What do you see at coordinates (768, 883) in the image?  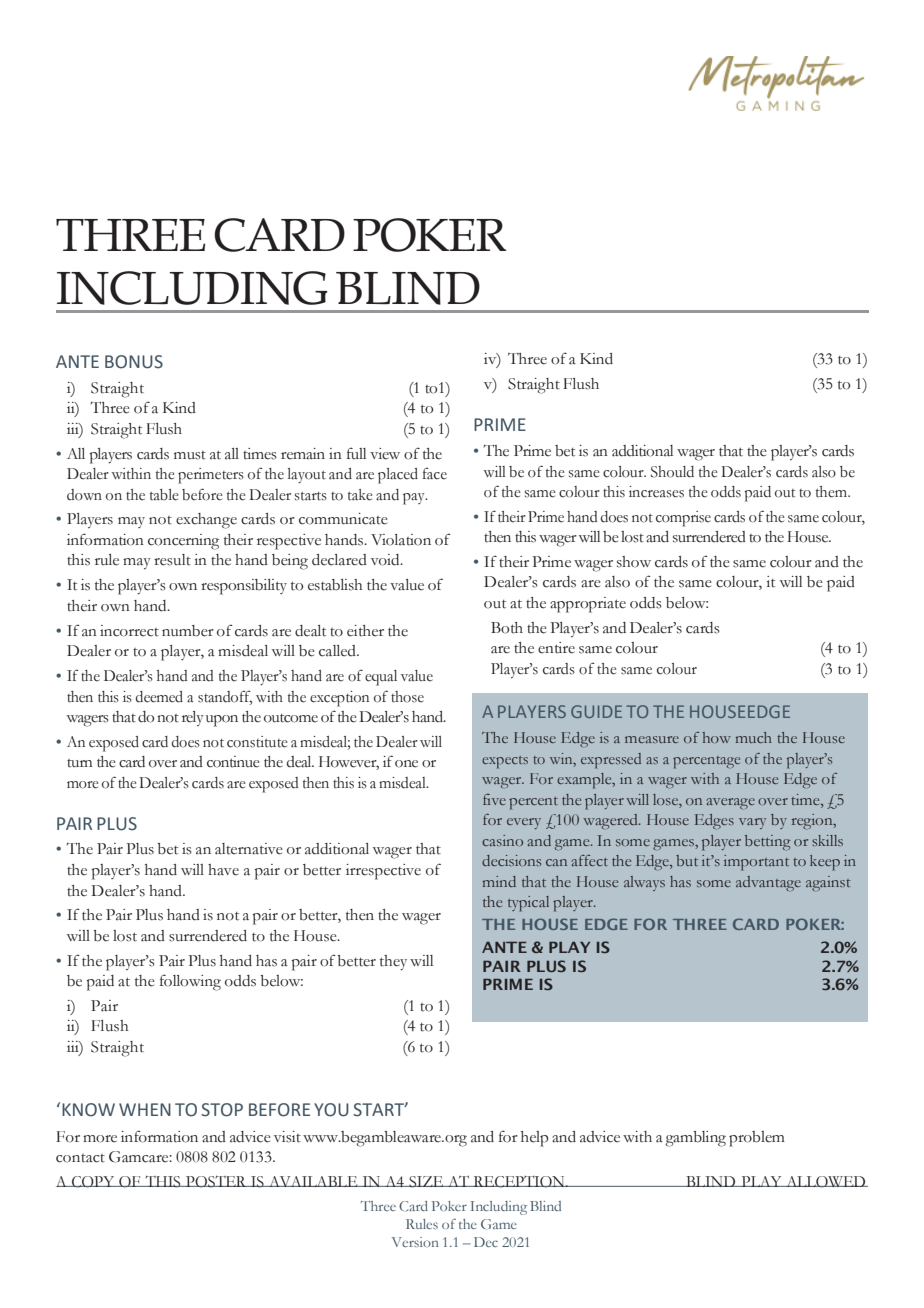 I see `advantage` at bounding box center [768, 883].
